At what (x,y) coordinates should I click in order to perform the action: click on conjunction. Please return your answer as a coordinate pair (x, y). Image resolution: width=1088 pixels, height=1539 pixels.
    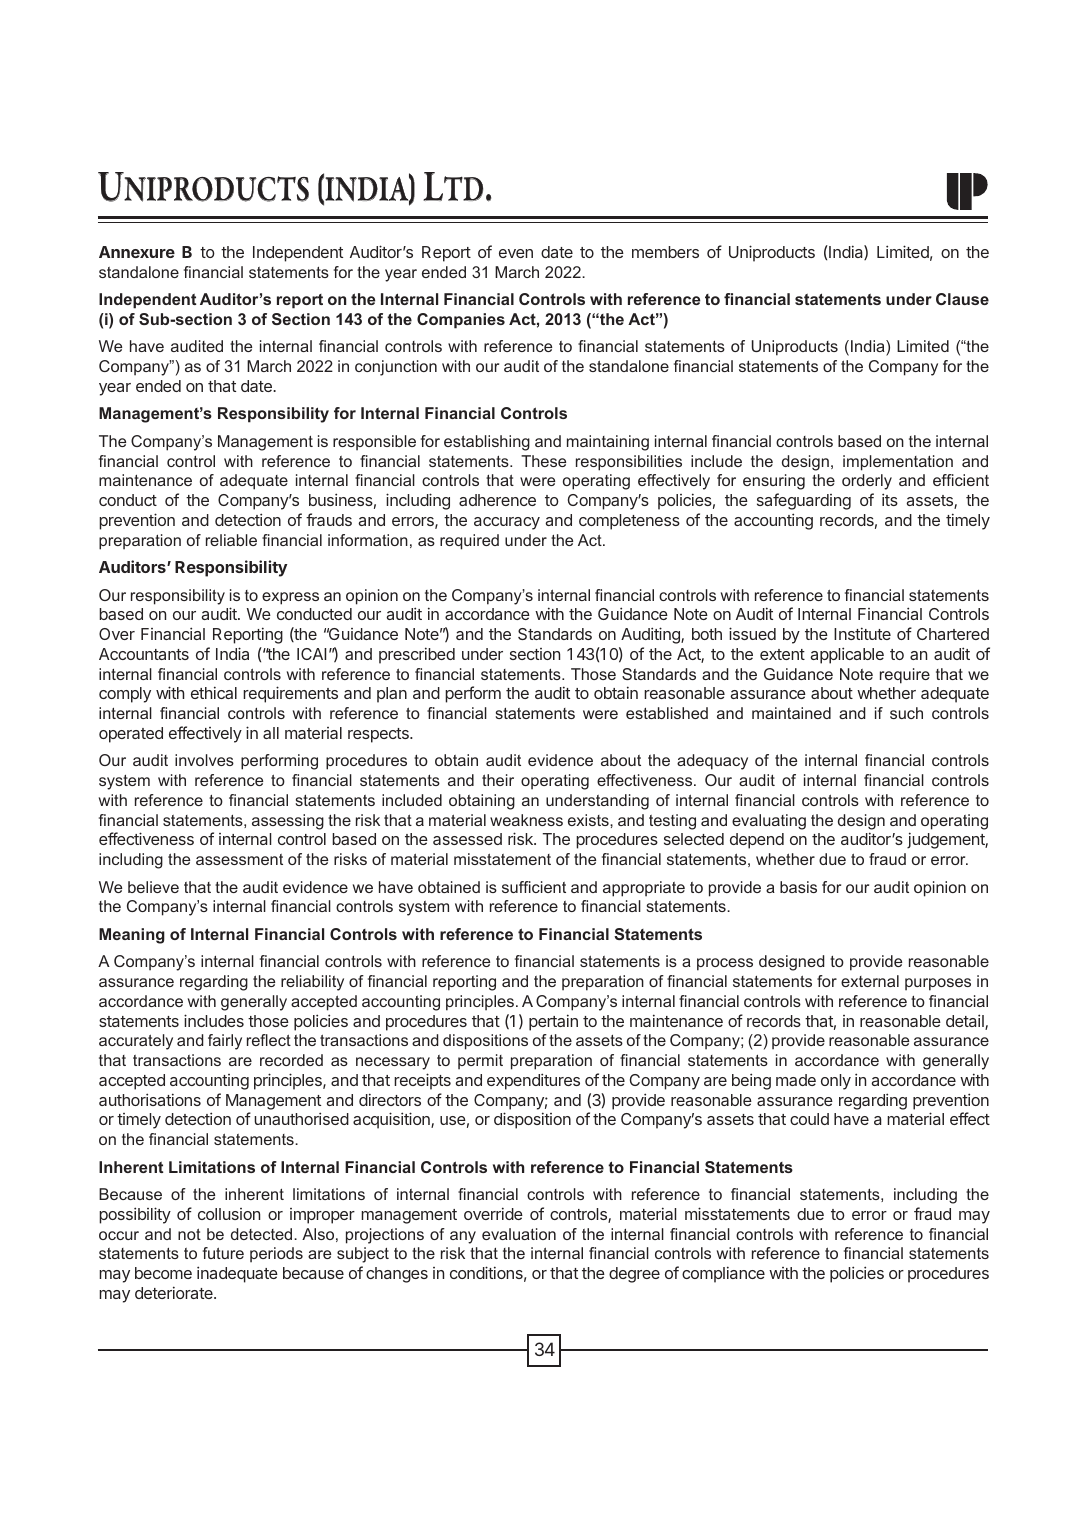
    Looking at the image, I should click on (396, 368).
